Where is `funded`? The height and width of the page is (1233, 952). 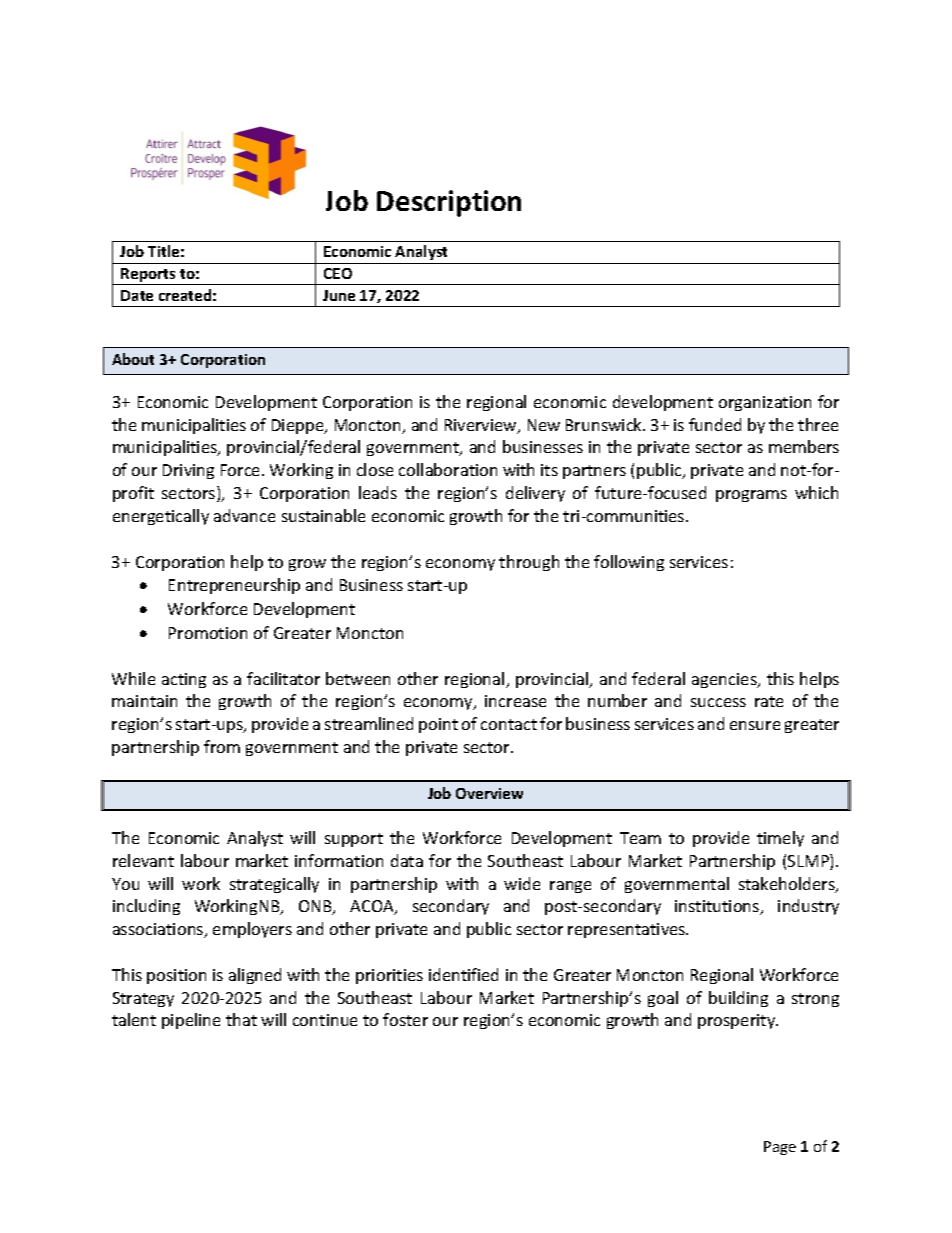
funded is located at coordinates (715, 424).
